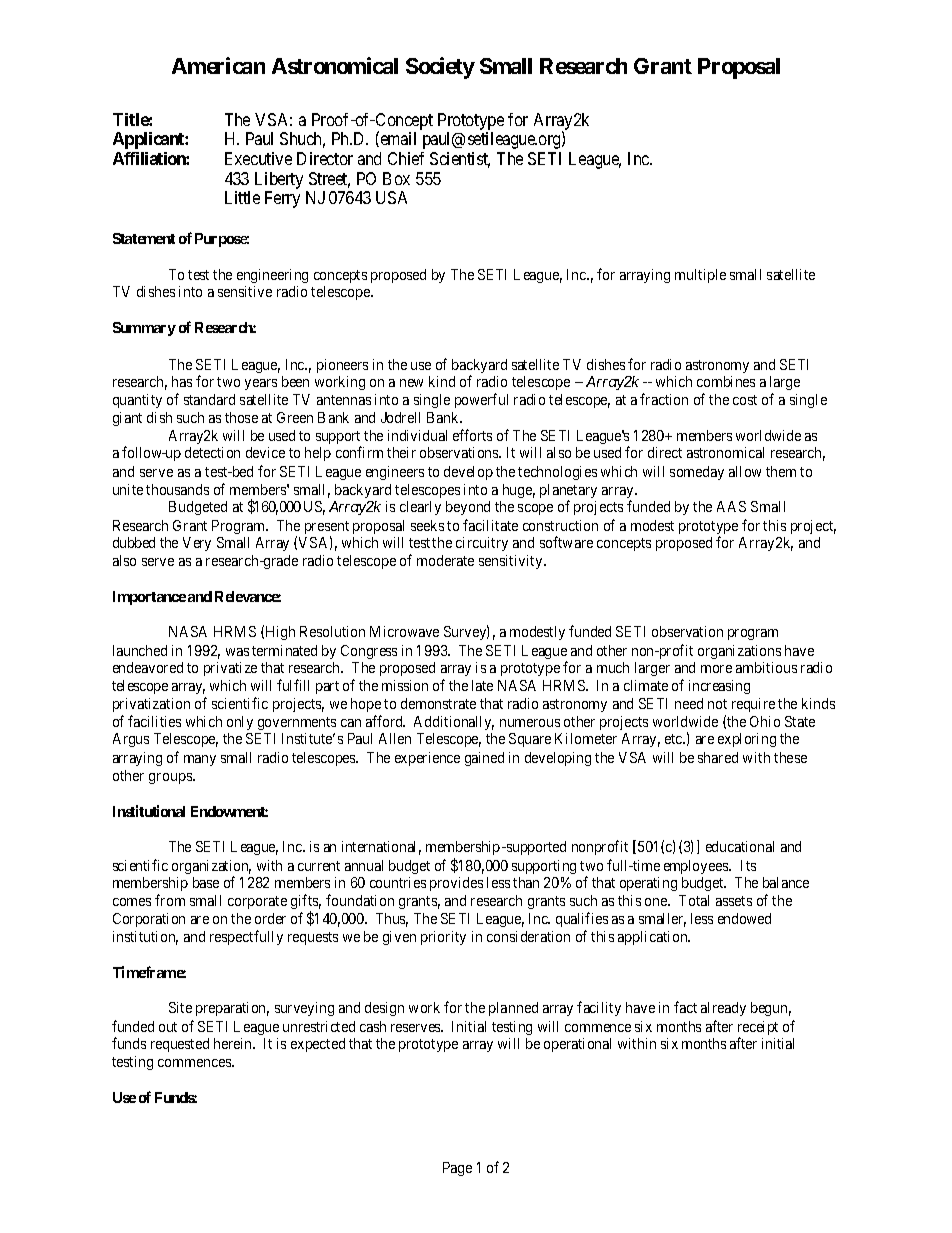 The height and width of the document is (1233, 952). Describe the element at coordinates (404, 631) in the document. I see `Microwave` at that location.
